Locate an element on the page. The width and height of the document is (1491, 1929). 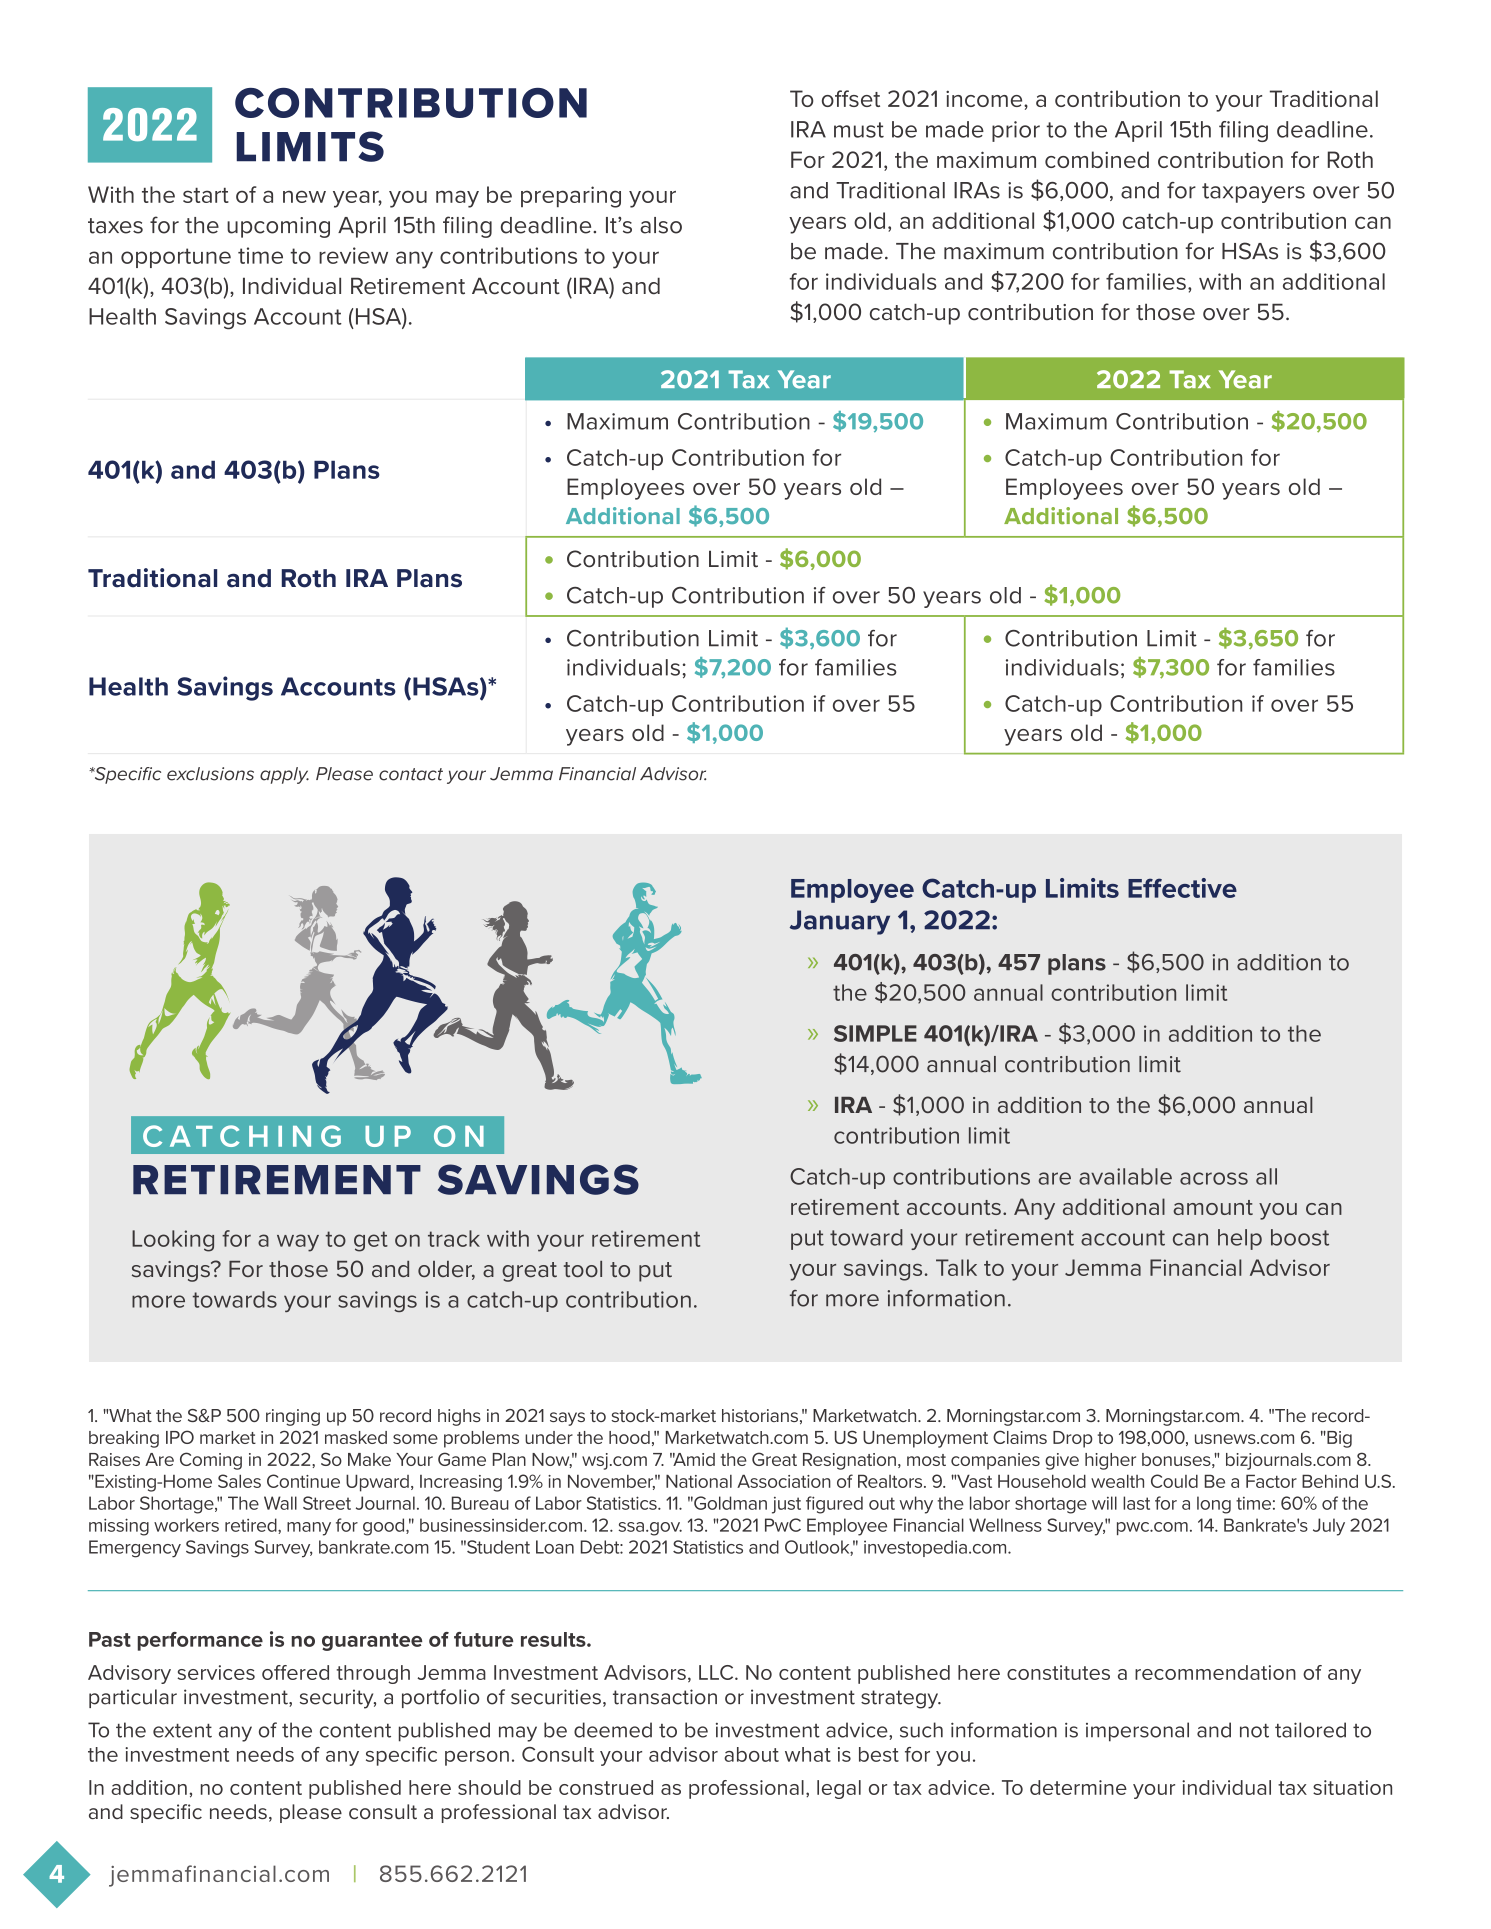
hood is located at coordinates (629, 1437).
